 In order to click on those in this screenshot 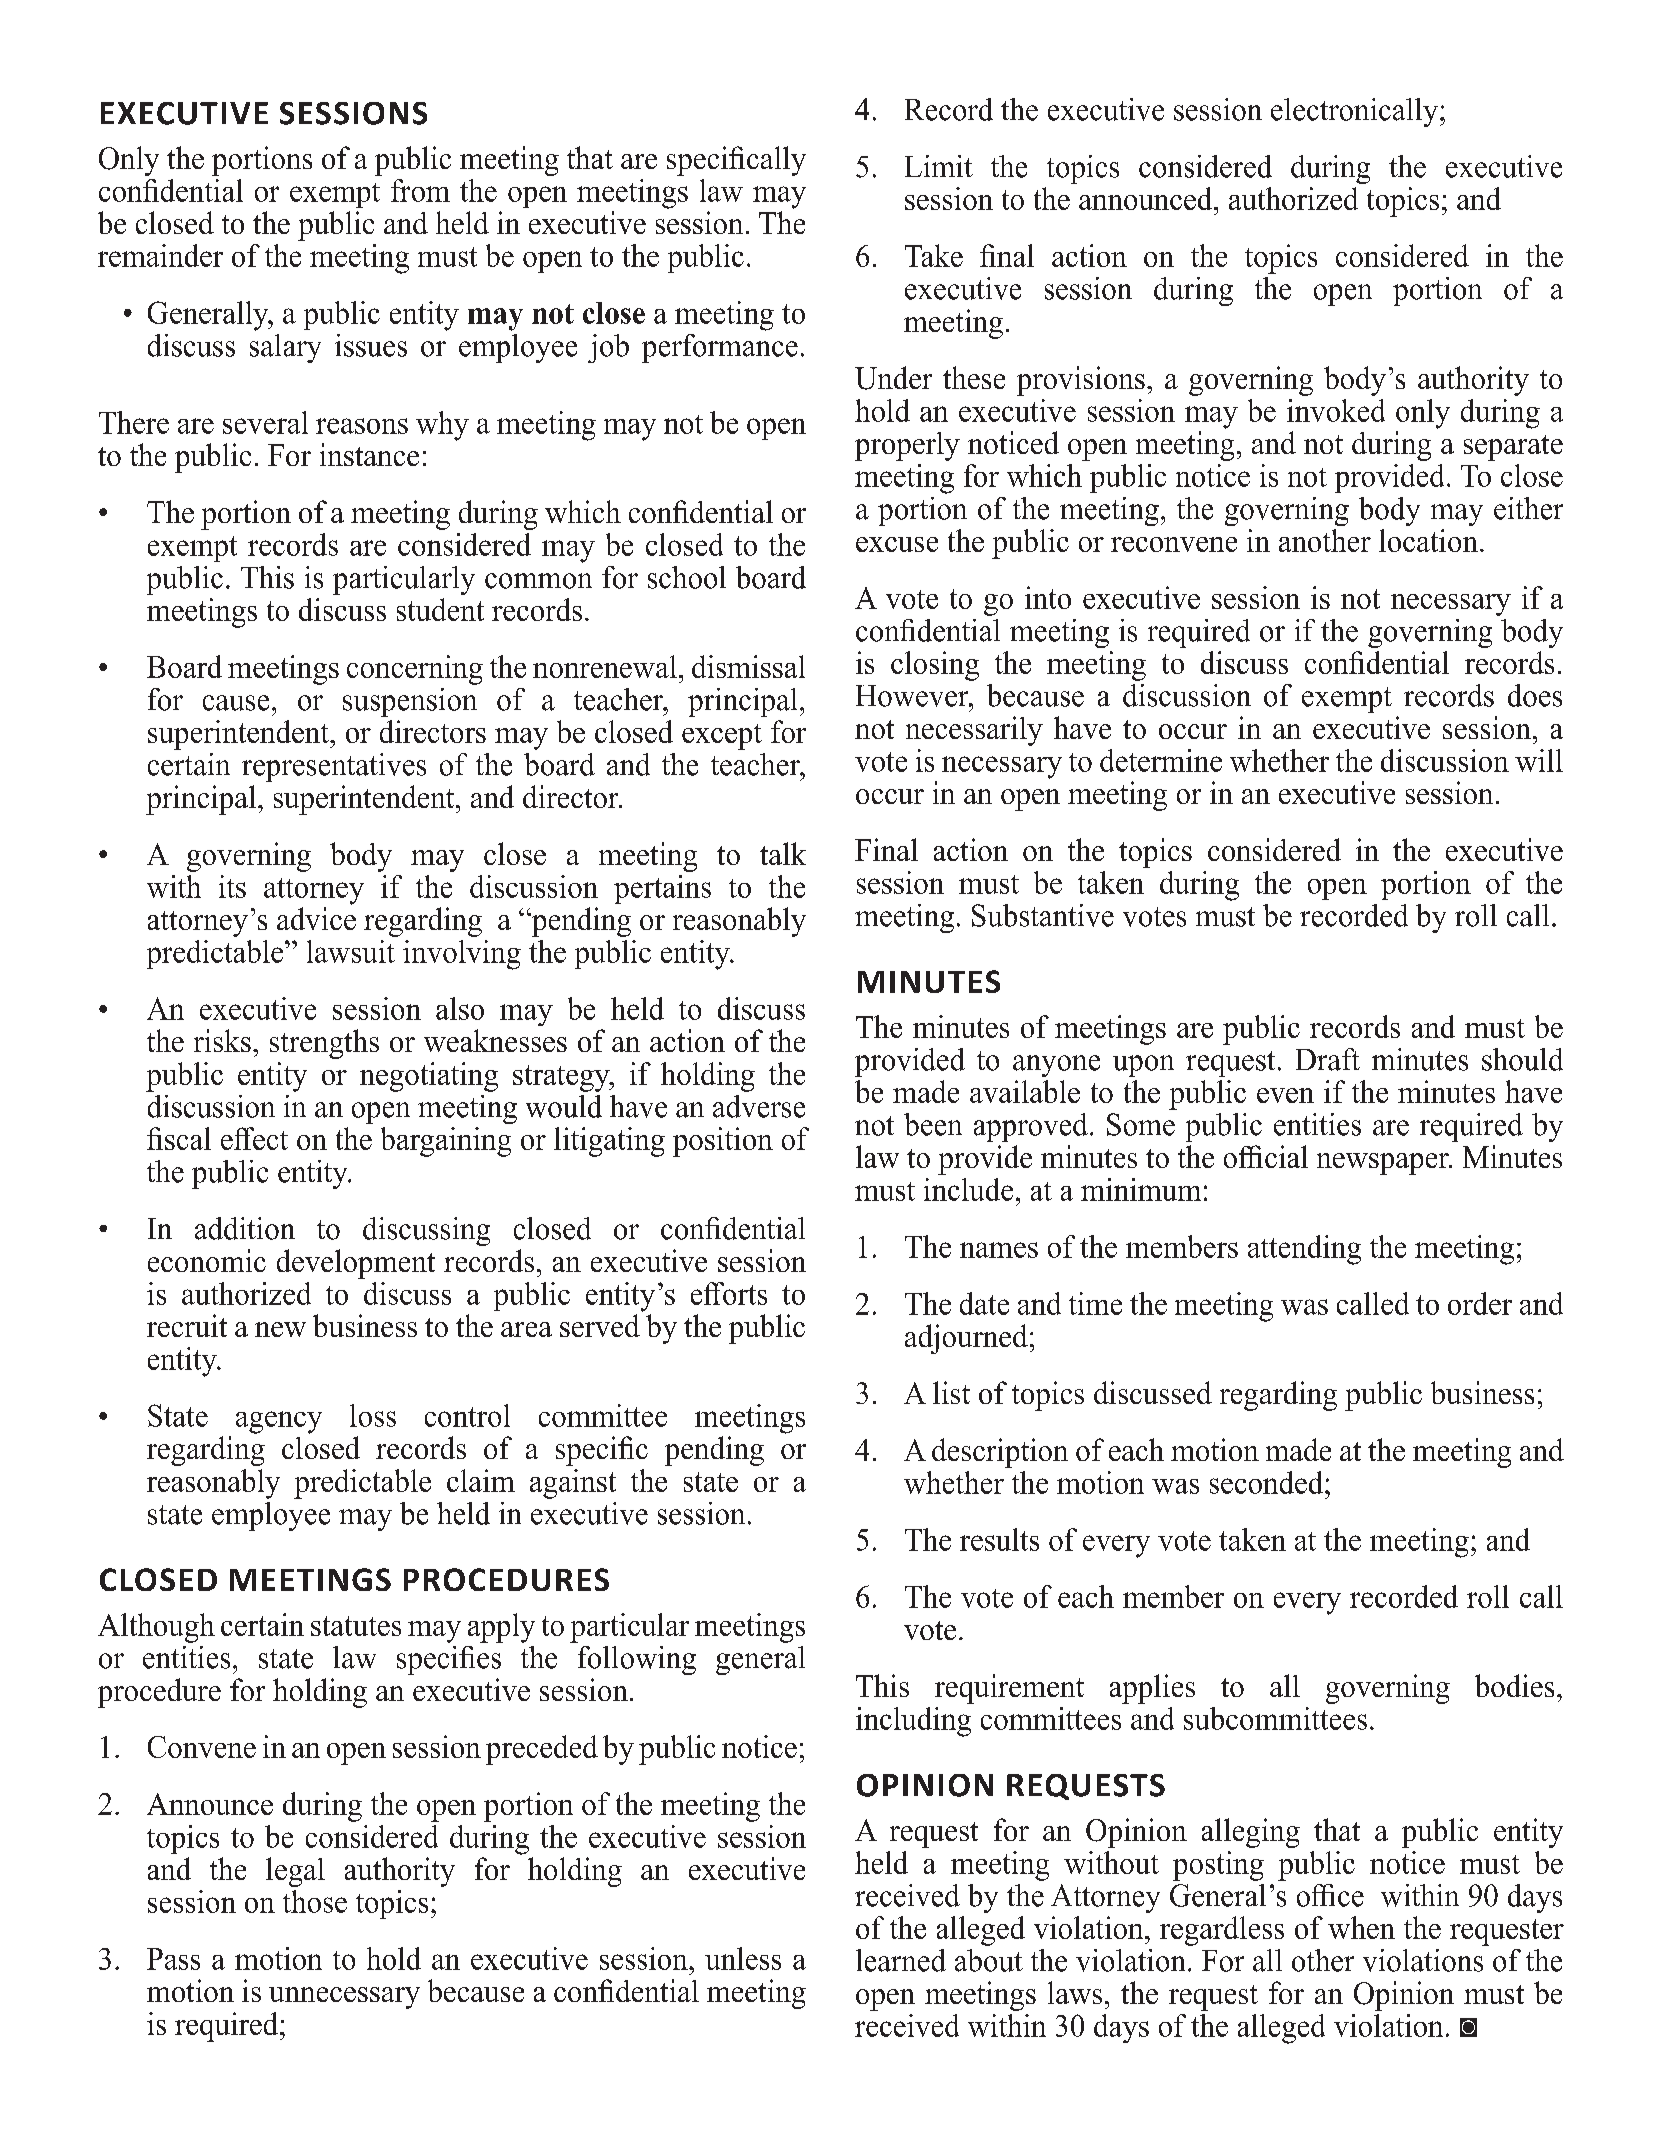, I will do `click(315, 1901)`.
